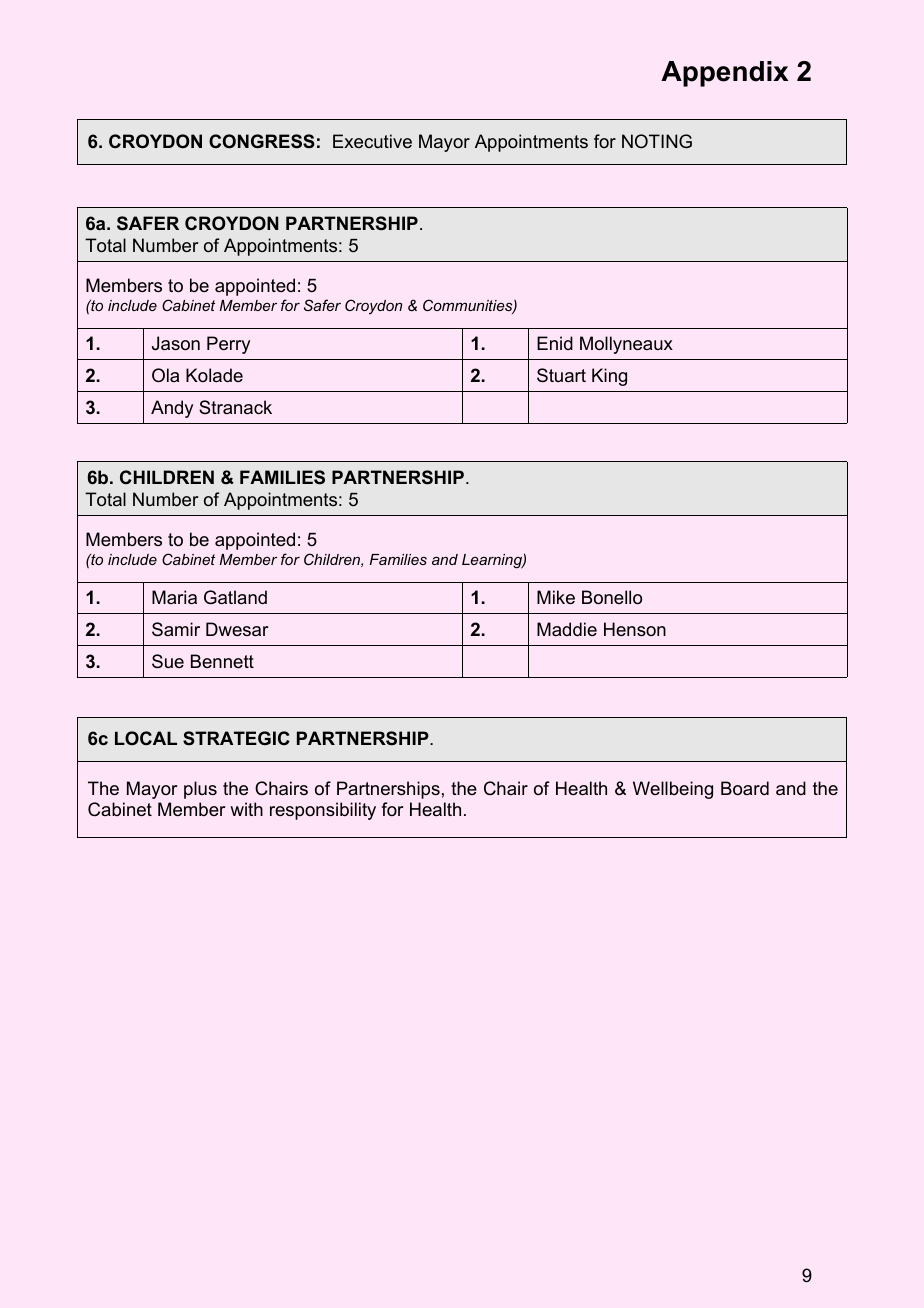  I want to click on Executive, so click(372, 141).
